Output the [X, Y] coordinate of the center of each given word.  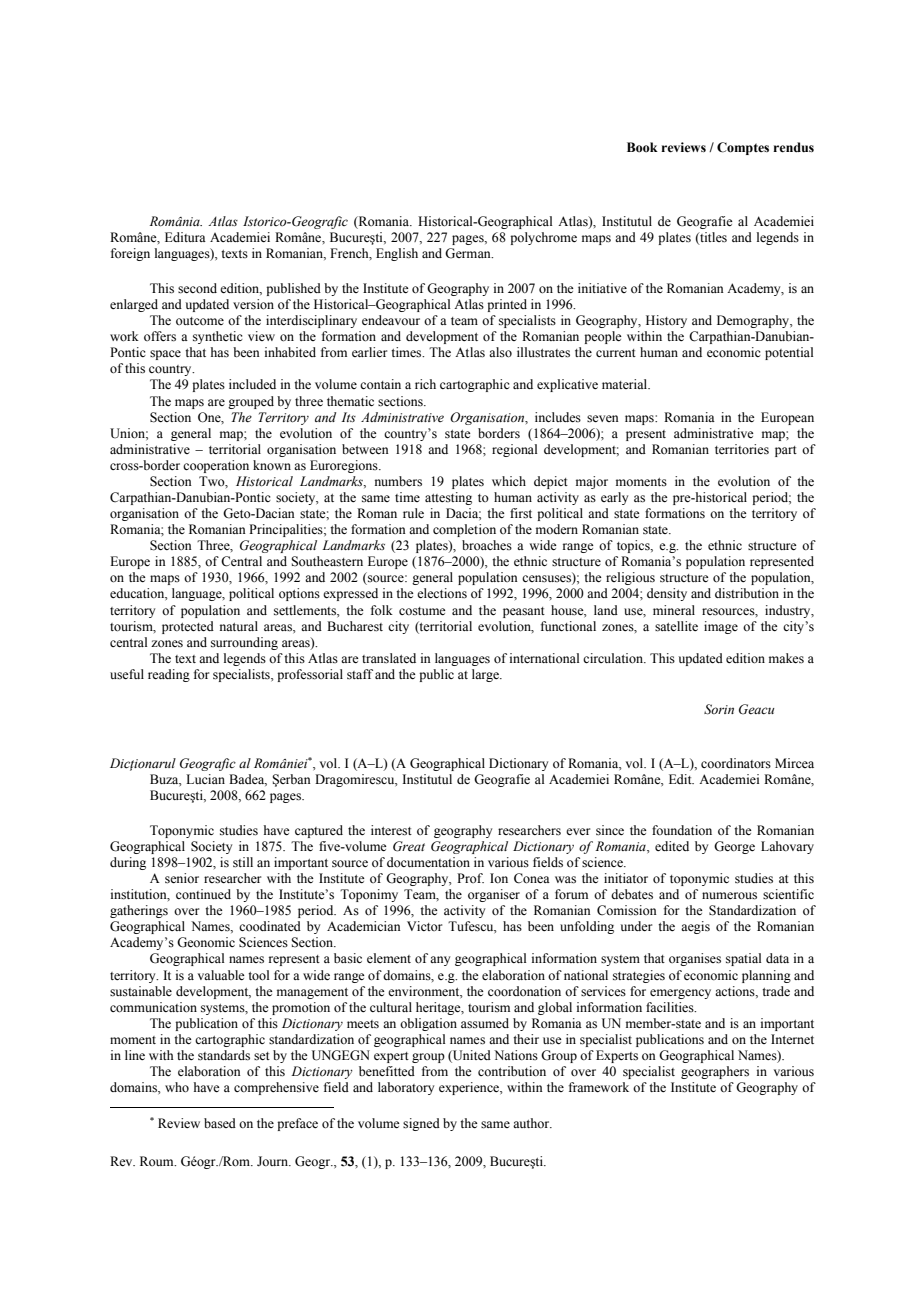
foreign [130, 254]
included [252, 384]
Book [642, 147]
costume [422, 611]
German [469, 253]
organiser [494, 895]
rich [425, 384]
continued [203, 894]
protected [188, 627]
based [220, 1123]
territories [742, 449]
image [721, 627]
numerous [729, 896]
